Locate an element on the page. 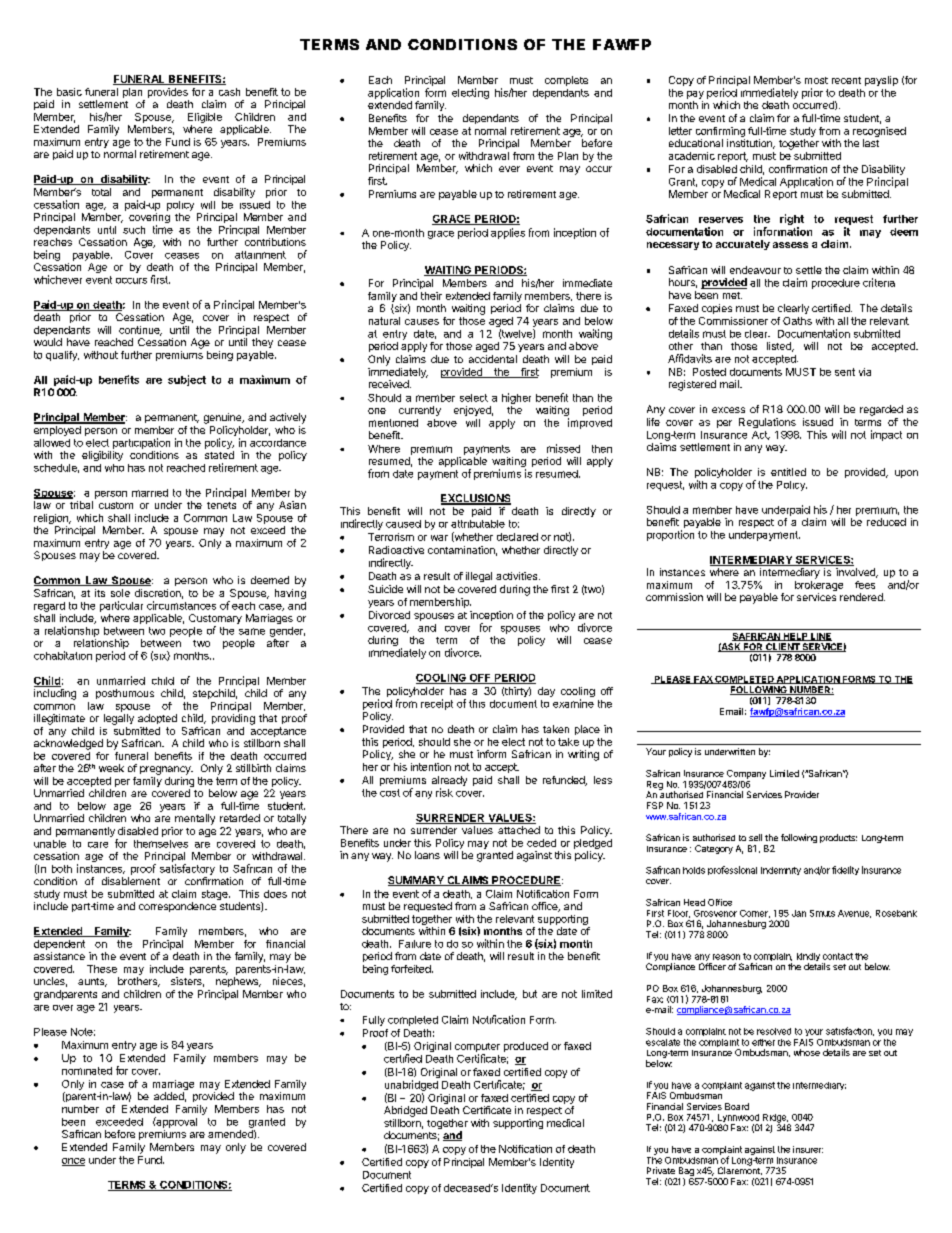  applies is located at coordinates (508, 233).
